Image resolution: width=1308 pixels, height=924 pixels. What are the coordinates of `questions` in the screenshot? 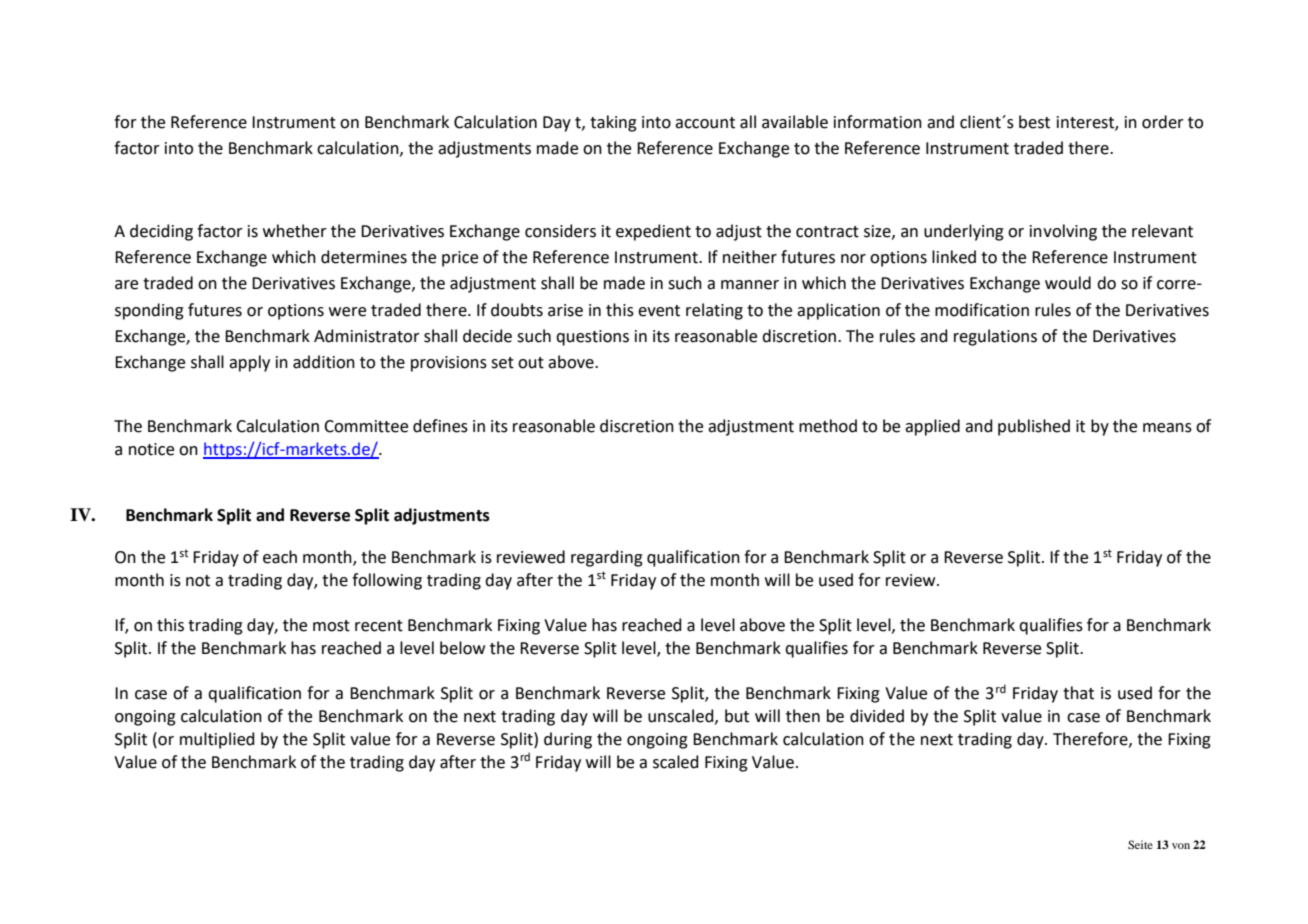 It's located at (592, 338).
